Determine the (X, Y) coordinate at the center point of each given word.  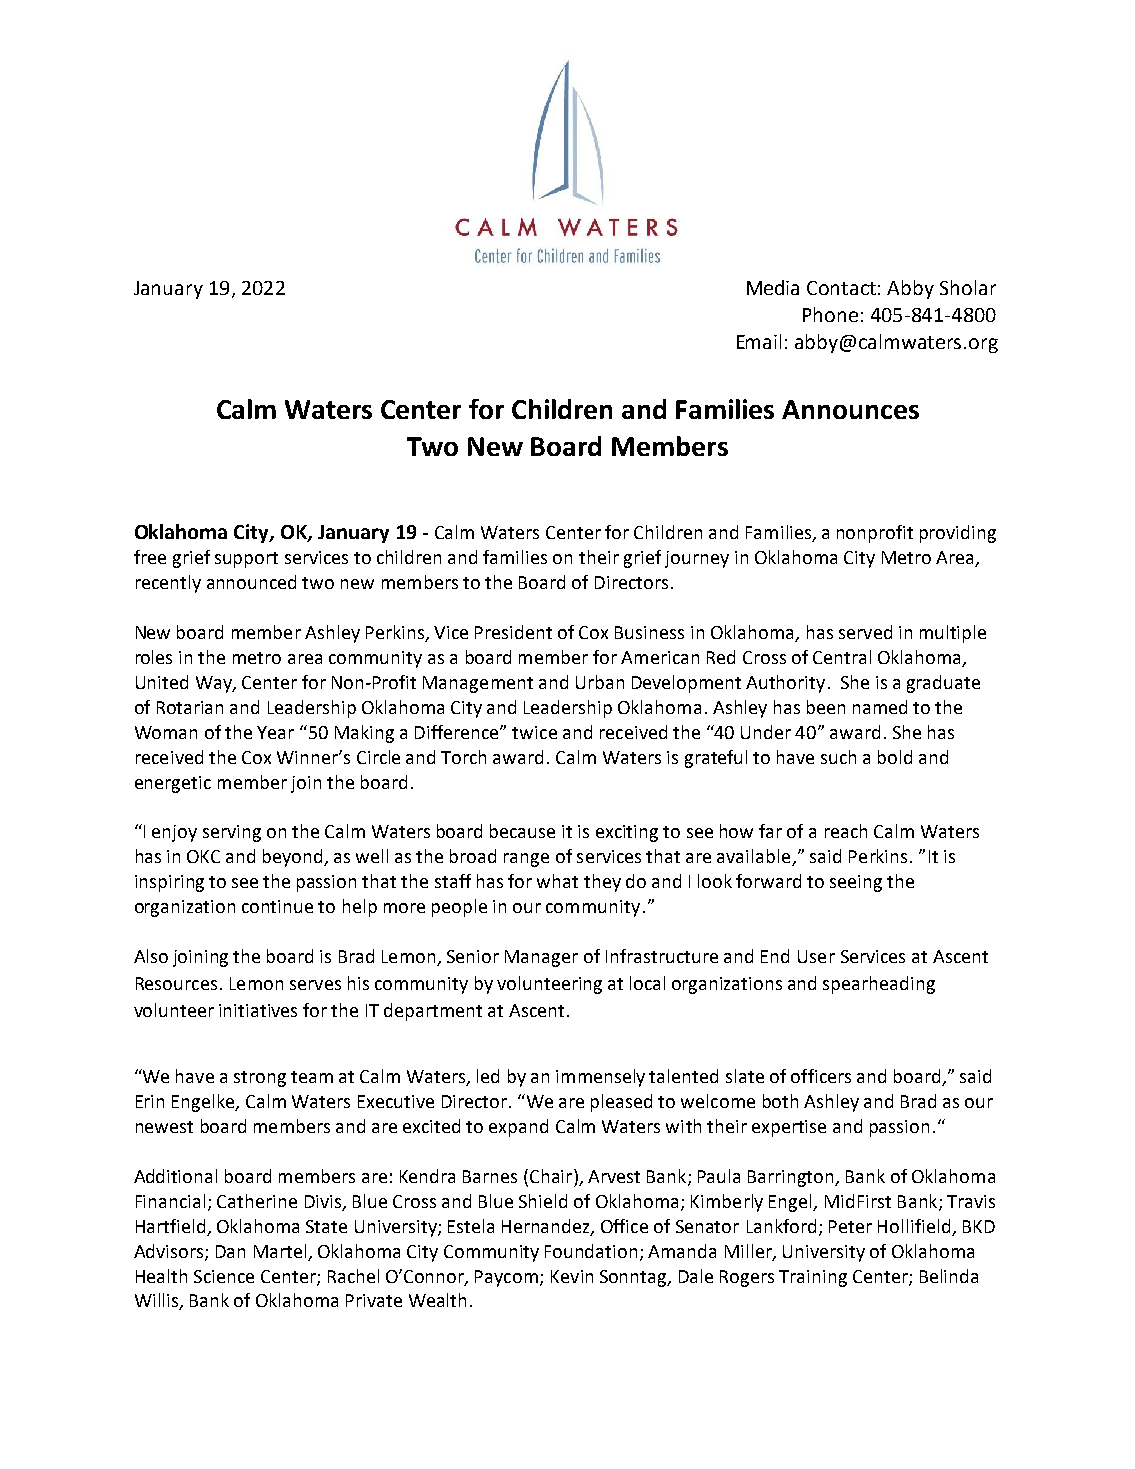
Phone (830, 314)
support (246, 560)
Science (224, 1276)
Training (813, 1278)
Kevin (572, 1276)
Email (759, 341)
